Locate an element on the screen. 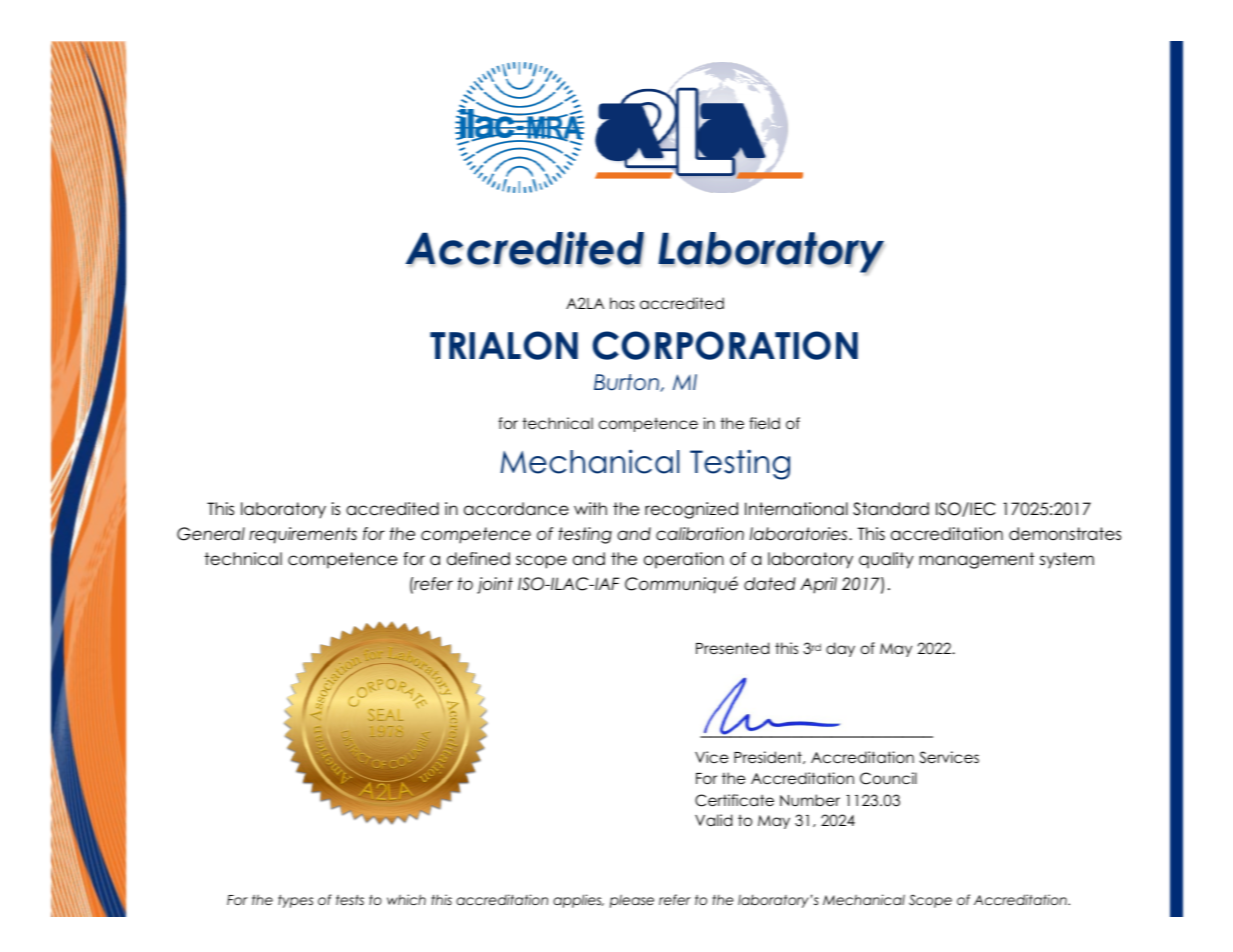  types is located at coordinates (295, 901).
